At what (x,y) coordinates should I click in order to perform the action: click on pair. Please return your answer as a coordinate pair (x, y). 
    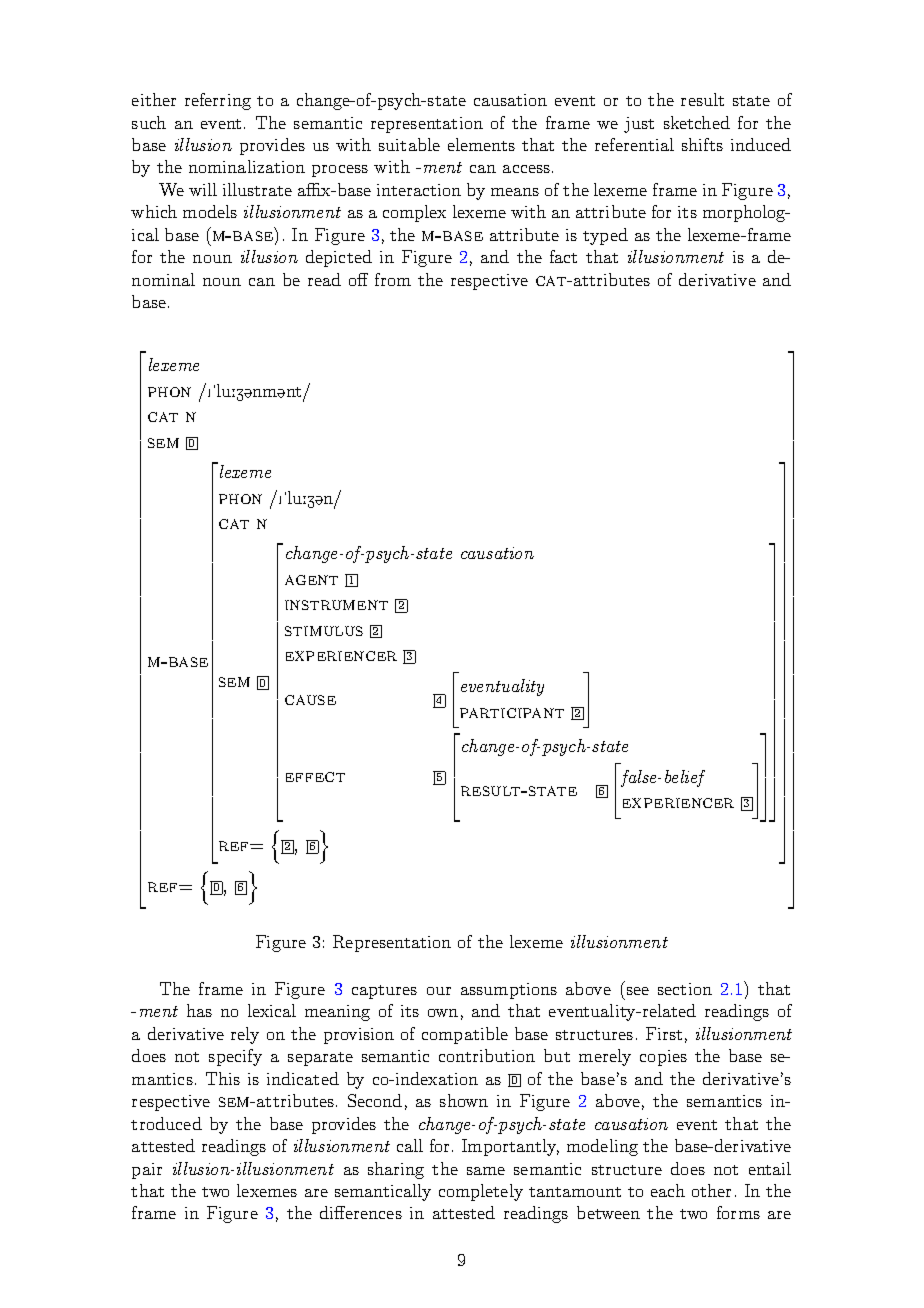
    Looking at the image, I should click on (147, 1171).
